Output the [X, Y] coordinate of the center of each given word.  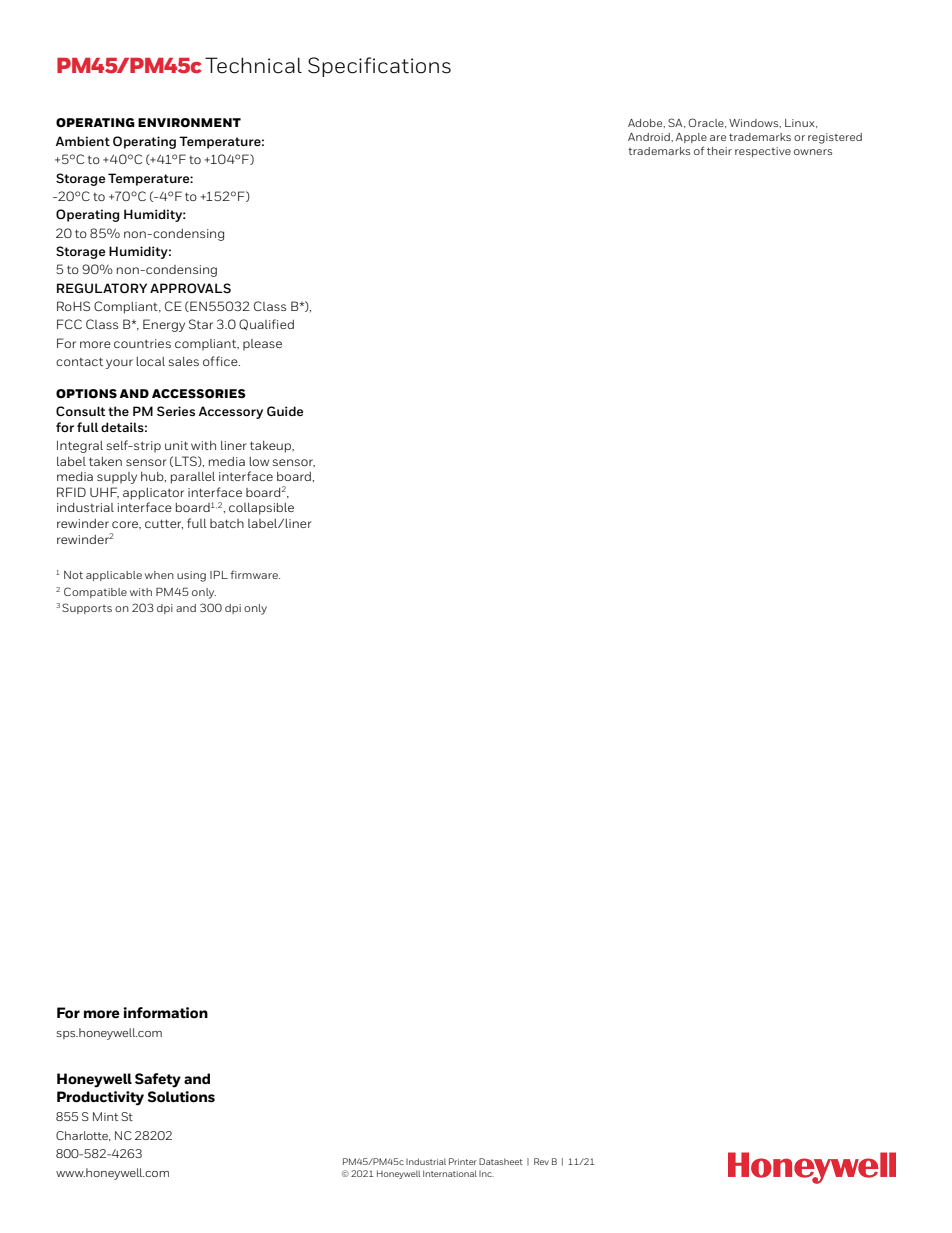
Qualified [266, 324]
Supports [87, 608]
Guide [285, 411]
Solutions [181, 1097]
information [165, 1013]
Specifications [379, 67]
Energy [164, 325]
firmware [255, 574]
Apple [691, 138]
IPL [219, 574]
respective [763, 152]
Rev [541, 1161]
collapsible [261, 509]
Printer [463, 1161]
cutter [164, 524]
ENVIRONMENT [189, 122]
